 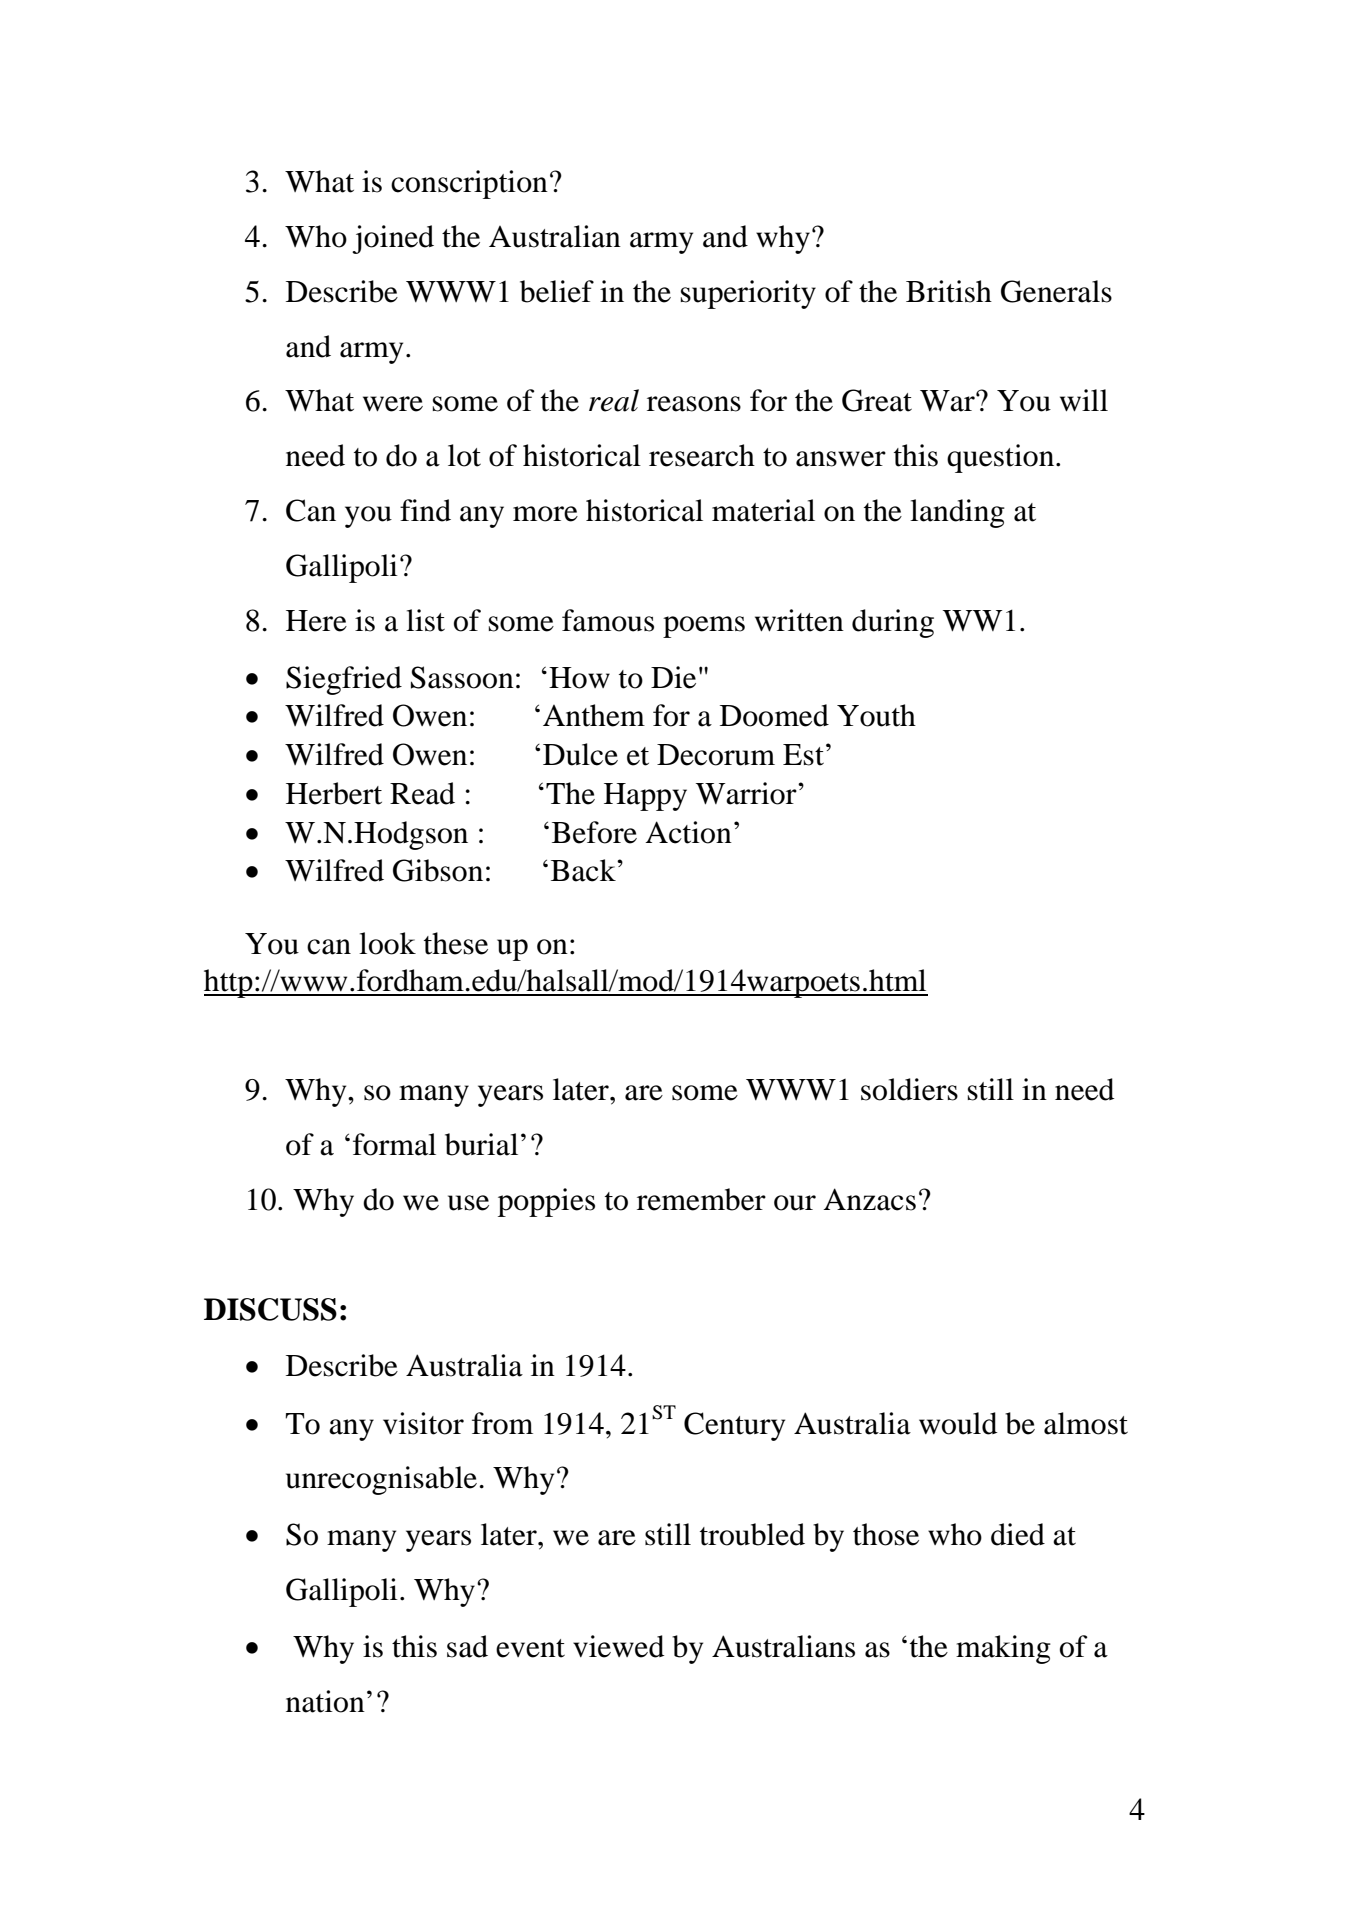 I want to click on joined, so click(x=393, y=239).
